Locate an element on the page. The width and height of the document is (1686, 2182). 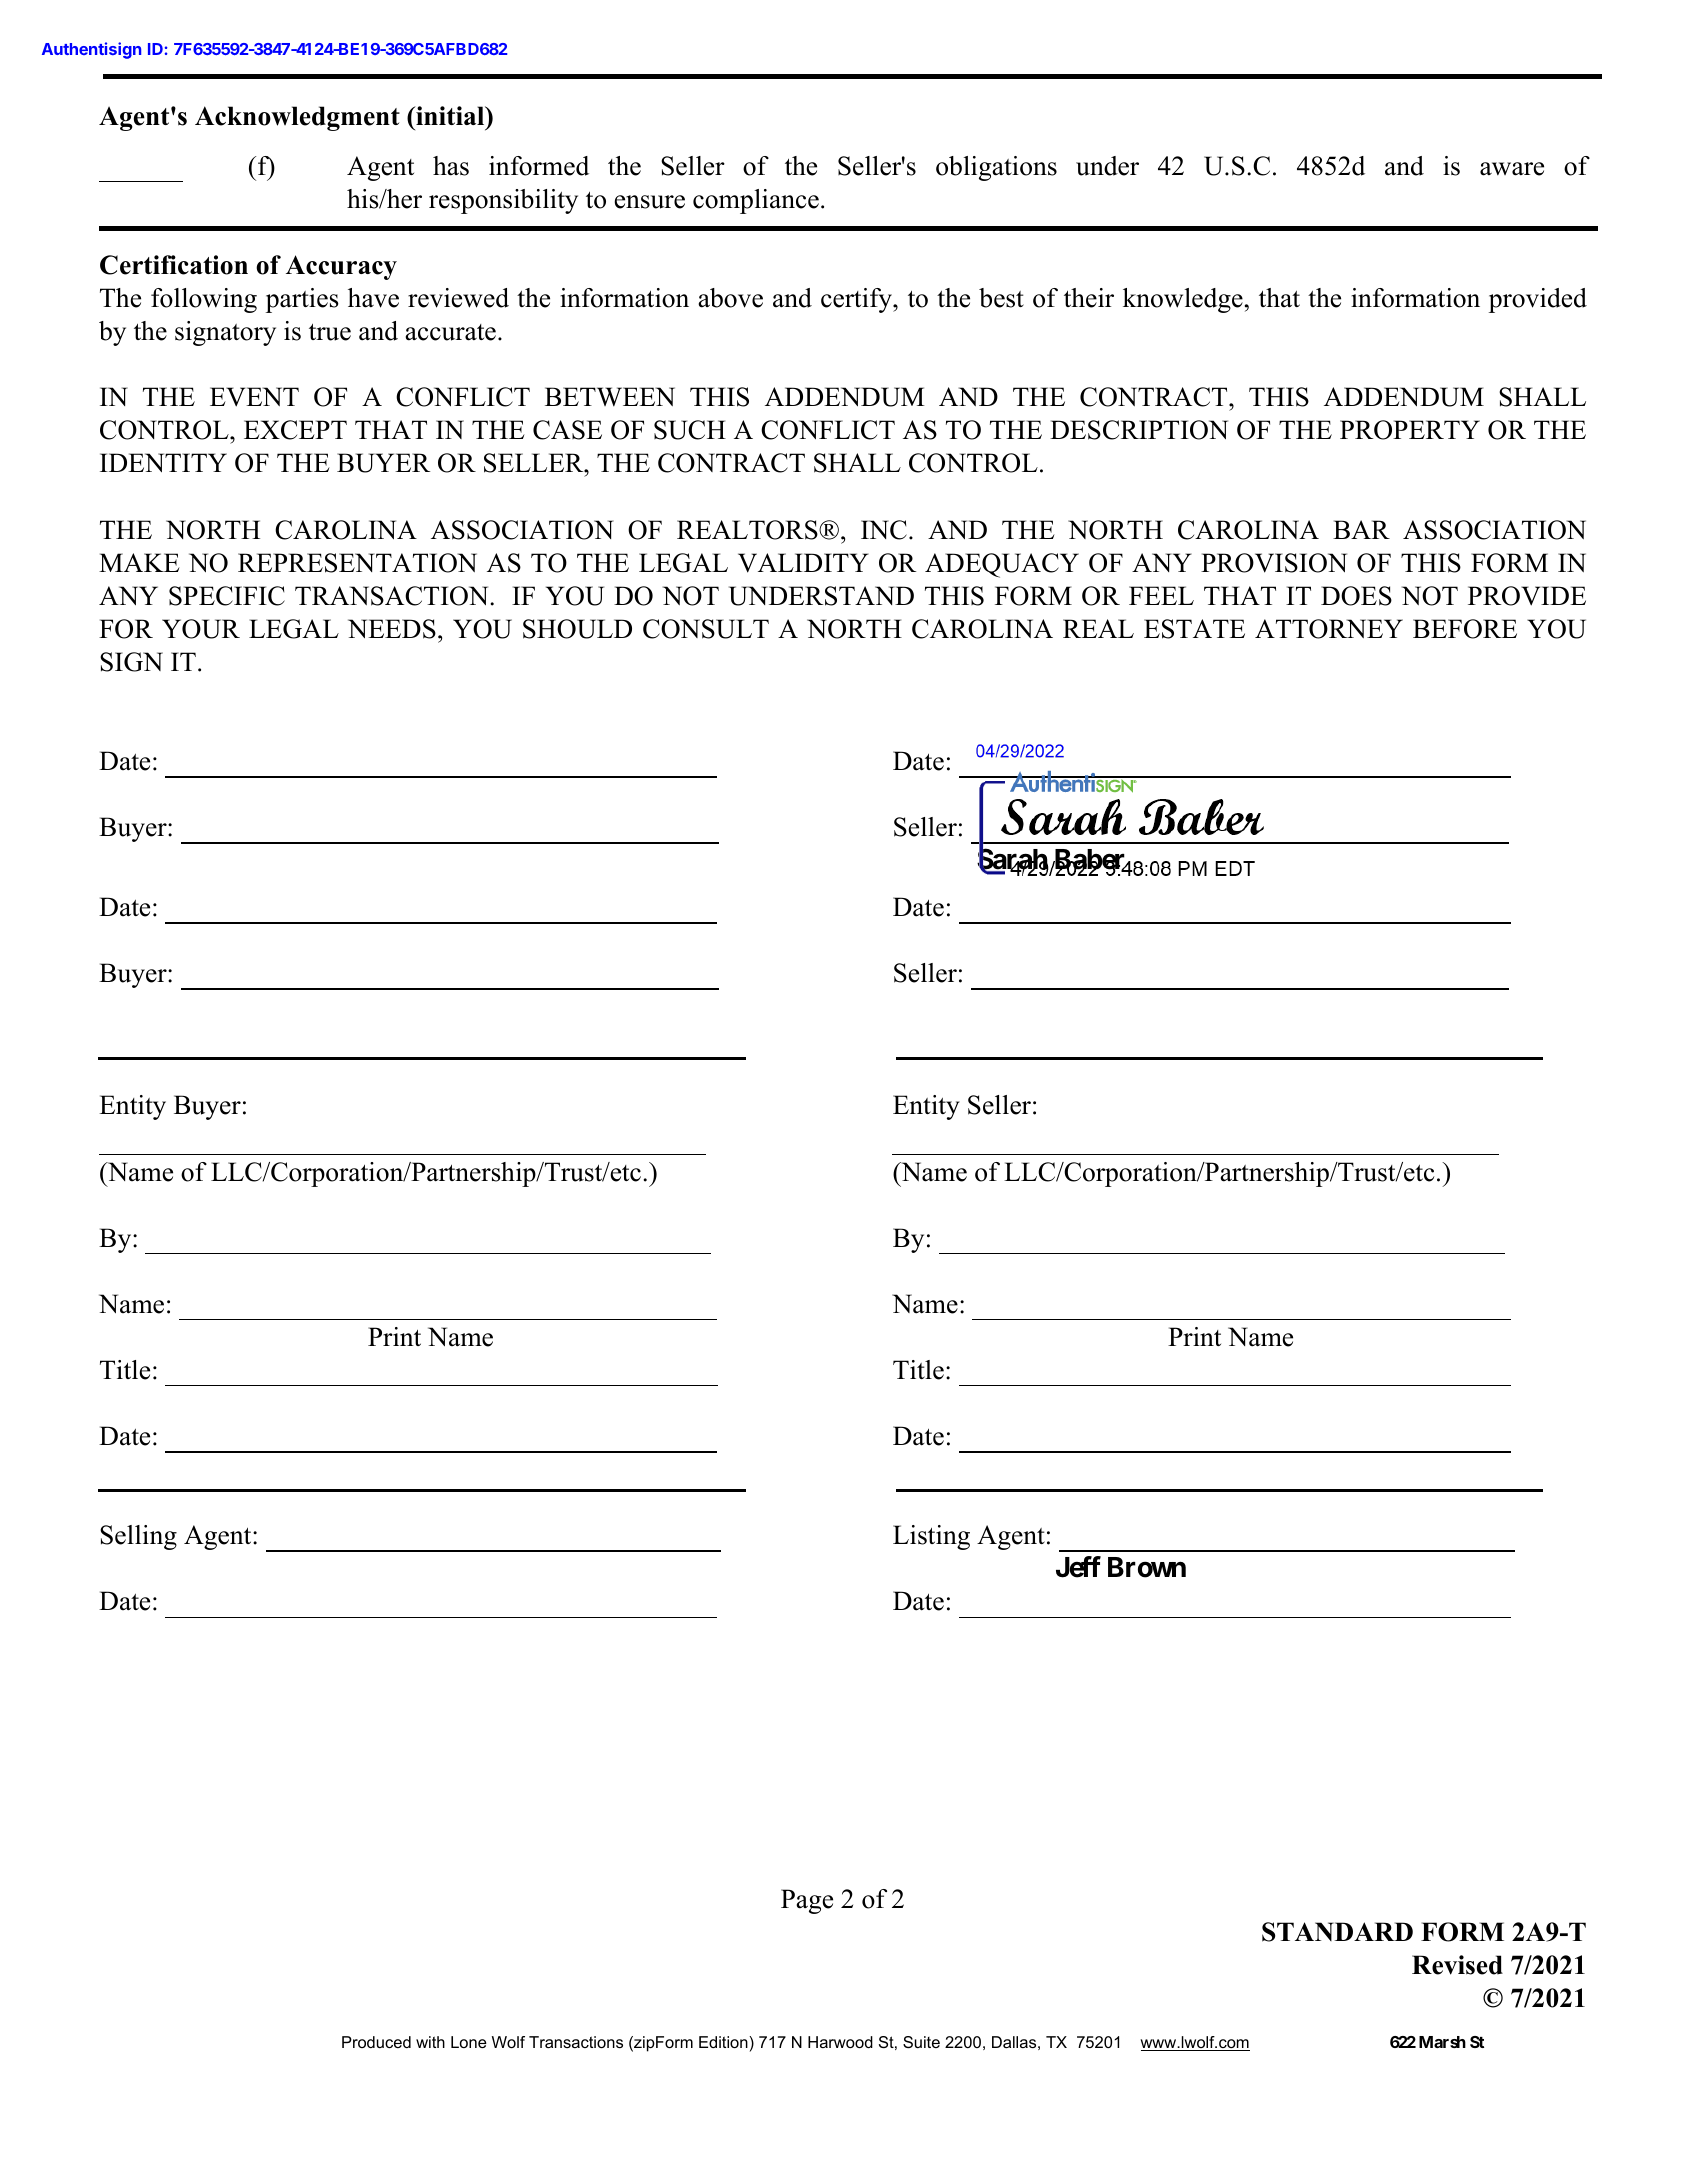
Harwood is located at coordinates (840, 2042).
